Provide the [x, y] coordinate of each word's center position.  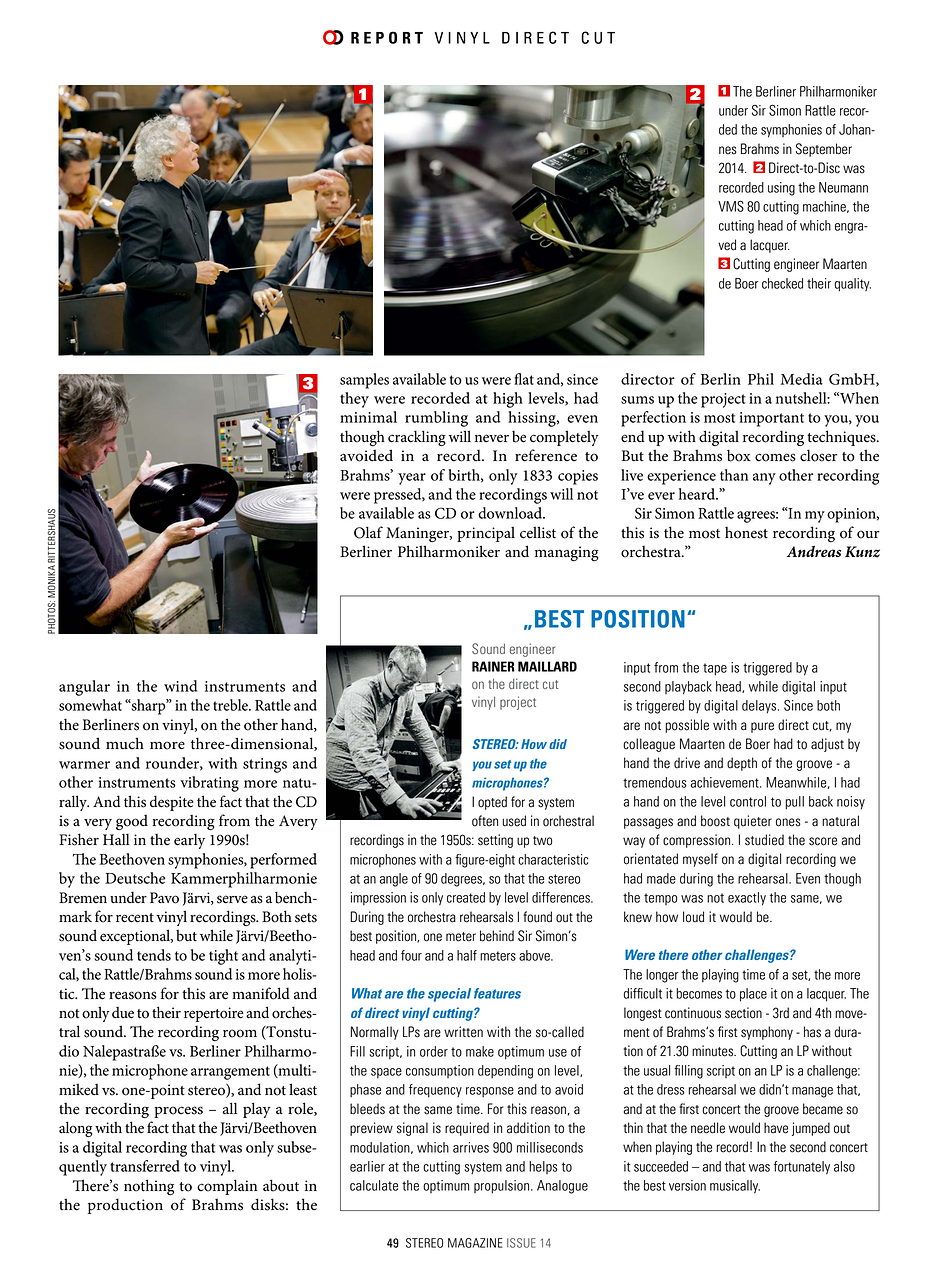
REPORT [387, 37]
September [824, 150]
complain [227, 1187]
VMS [731, 206]
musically [735, 1187]
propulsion [503, 1187]
